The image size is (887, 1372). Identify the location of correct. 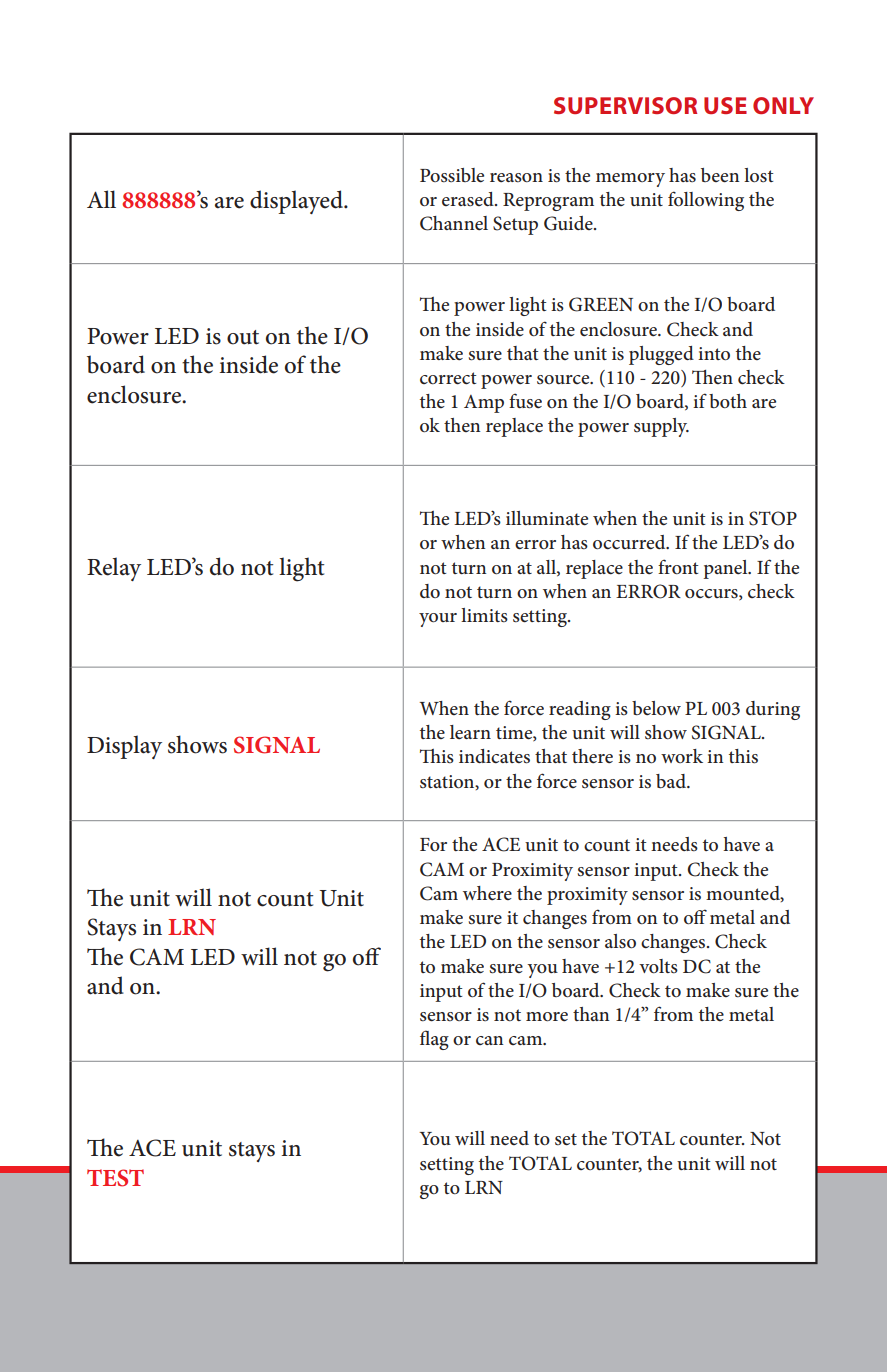
(448, 378).
